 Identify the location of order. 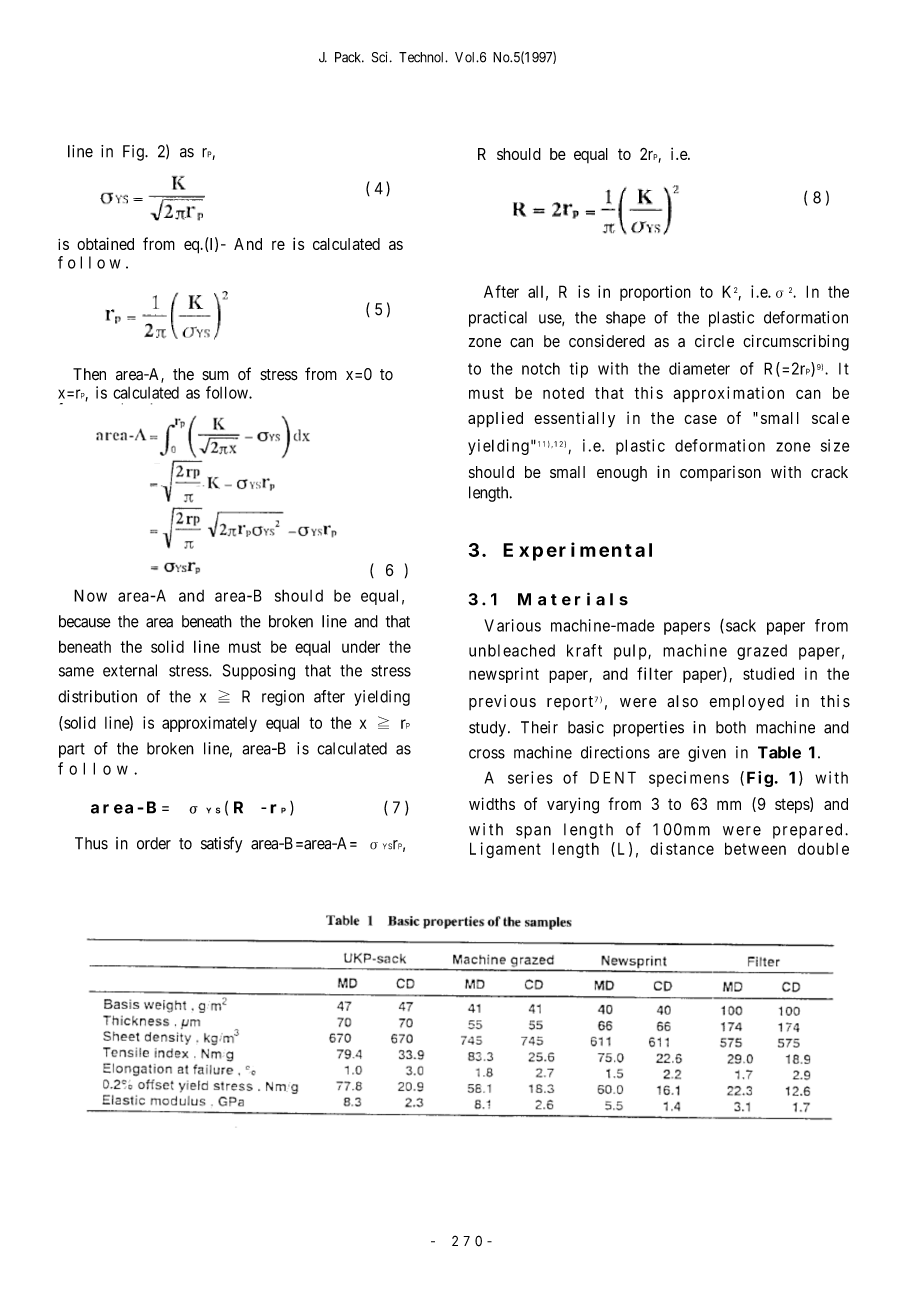
(154, 843).
